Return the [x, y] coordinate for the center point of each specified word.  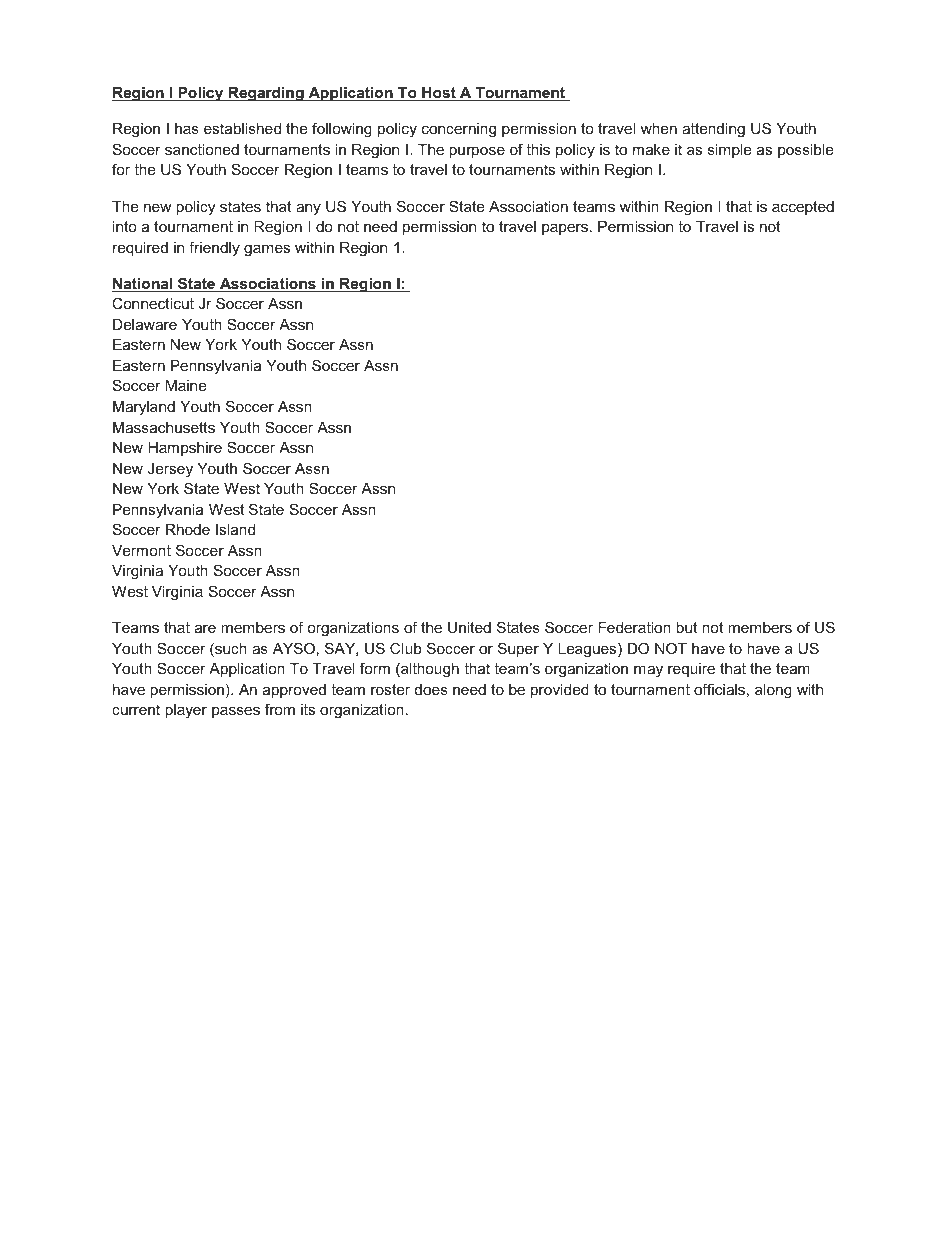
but [686, 627]
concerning [459, 130]
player [186, 711]
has [187, 128]
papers [566, 229]
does [431, 689]
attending [713, 130]
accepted [803, 208]
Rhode [188, 529]
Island [235, 529]
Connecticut [153, 303]
